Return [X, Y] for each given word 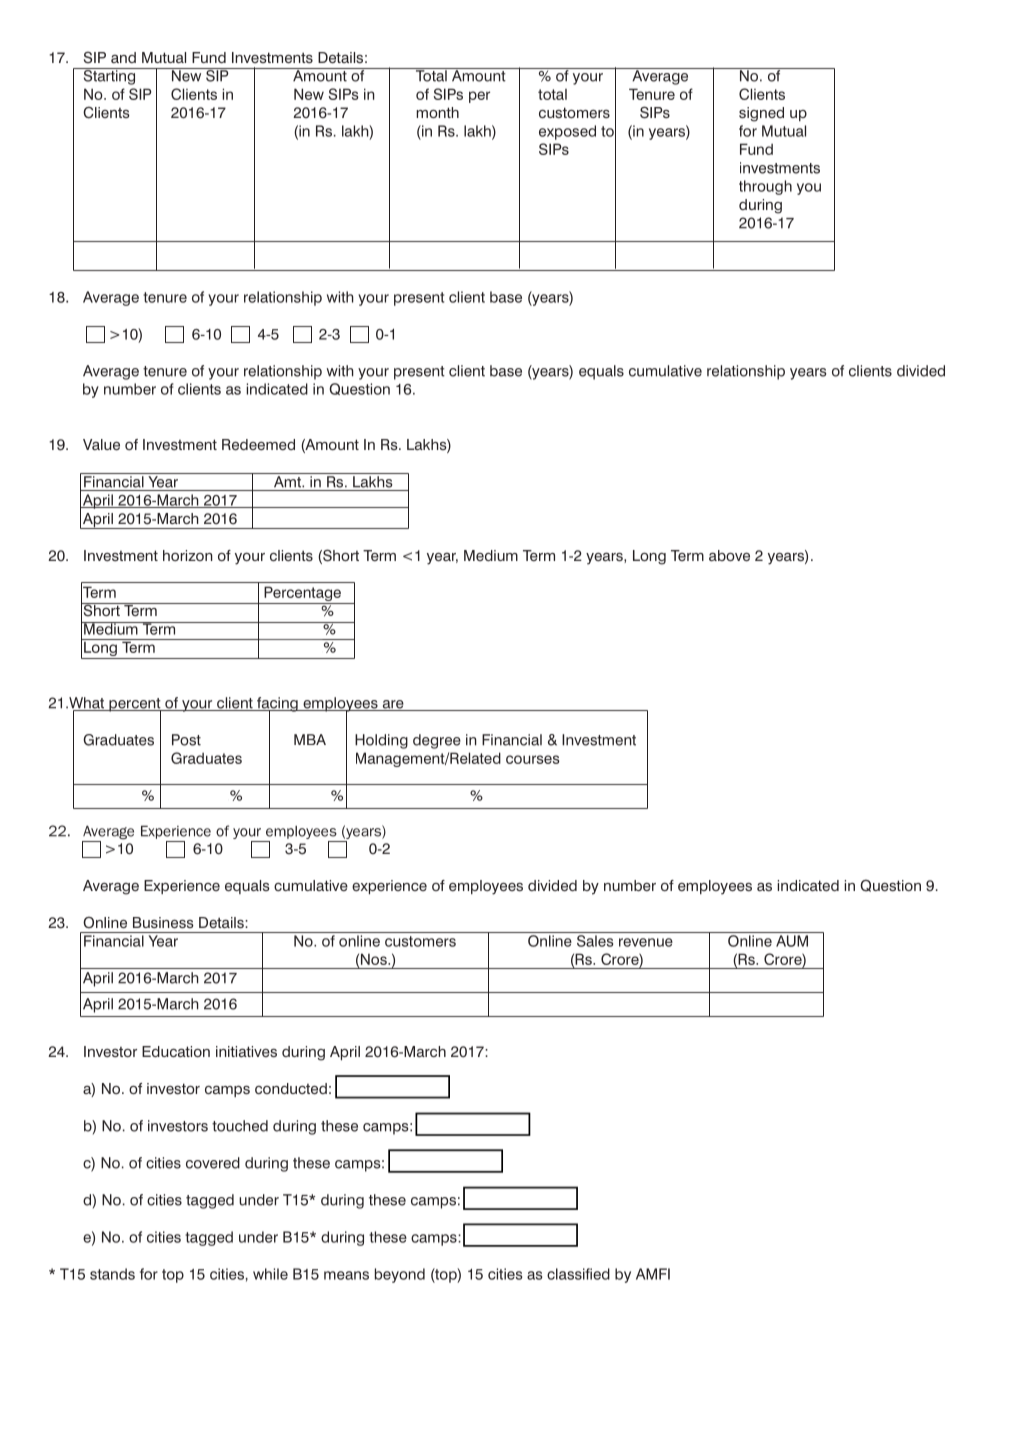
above [729, 556]
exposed [567, 132]
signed [761, 114]
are [393, 705]
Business [163, 923]
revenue [646, 942]
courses [533, 759]
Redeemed [258, 445]
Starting [109, 76]
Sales [595, 941]
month [437, 112]
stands [112, 1274]
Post [186, 740]
